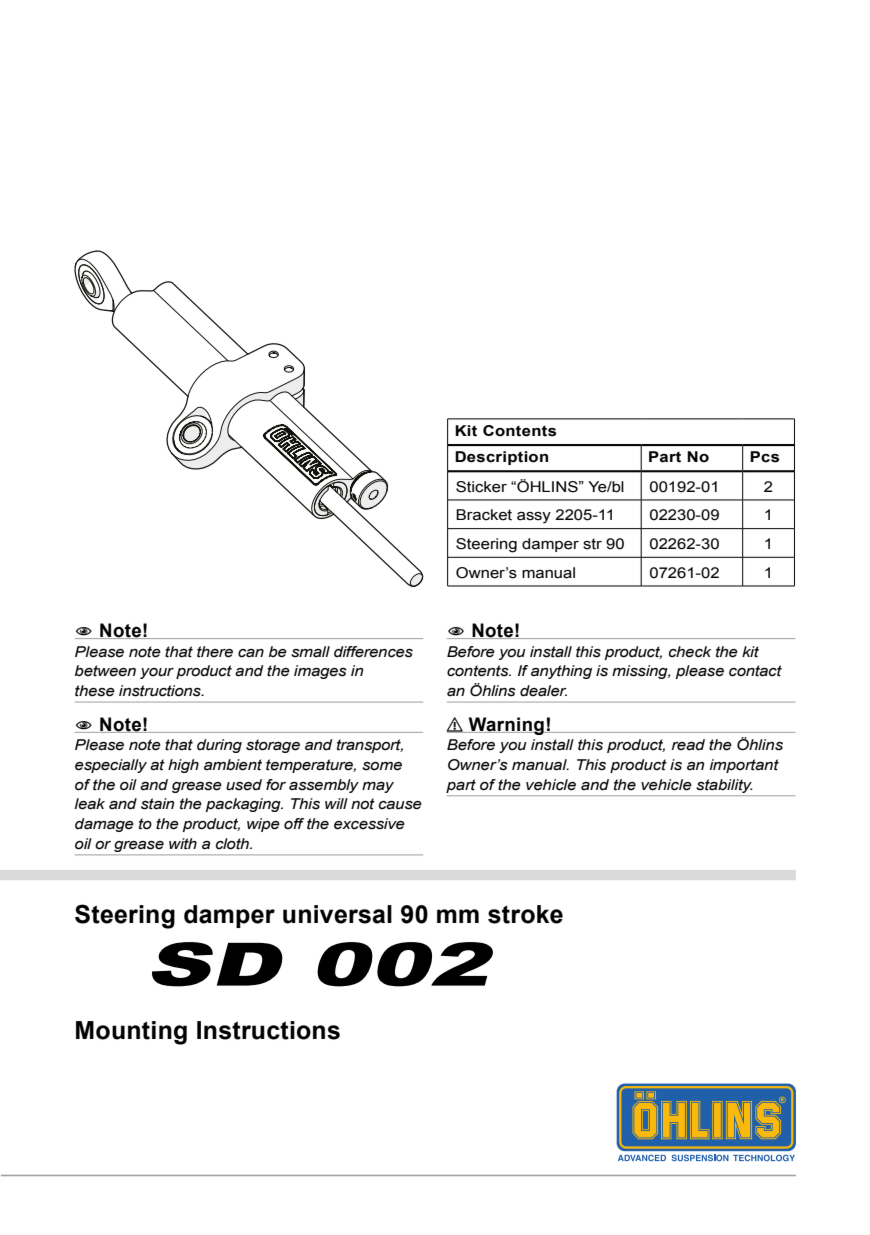 This screenshot has width=870, height=1235. What do you see at coordinates (764, 457) in the screenshot?
I see `Pcs` at bounding box center [764, 457].
